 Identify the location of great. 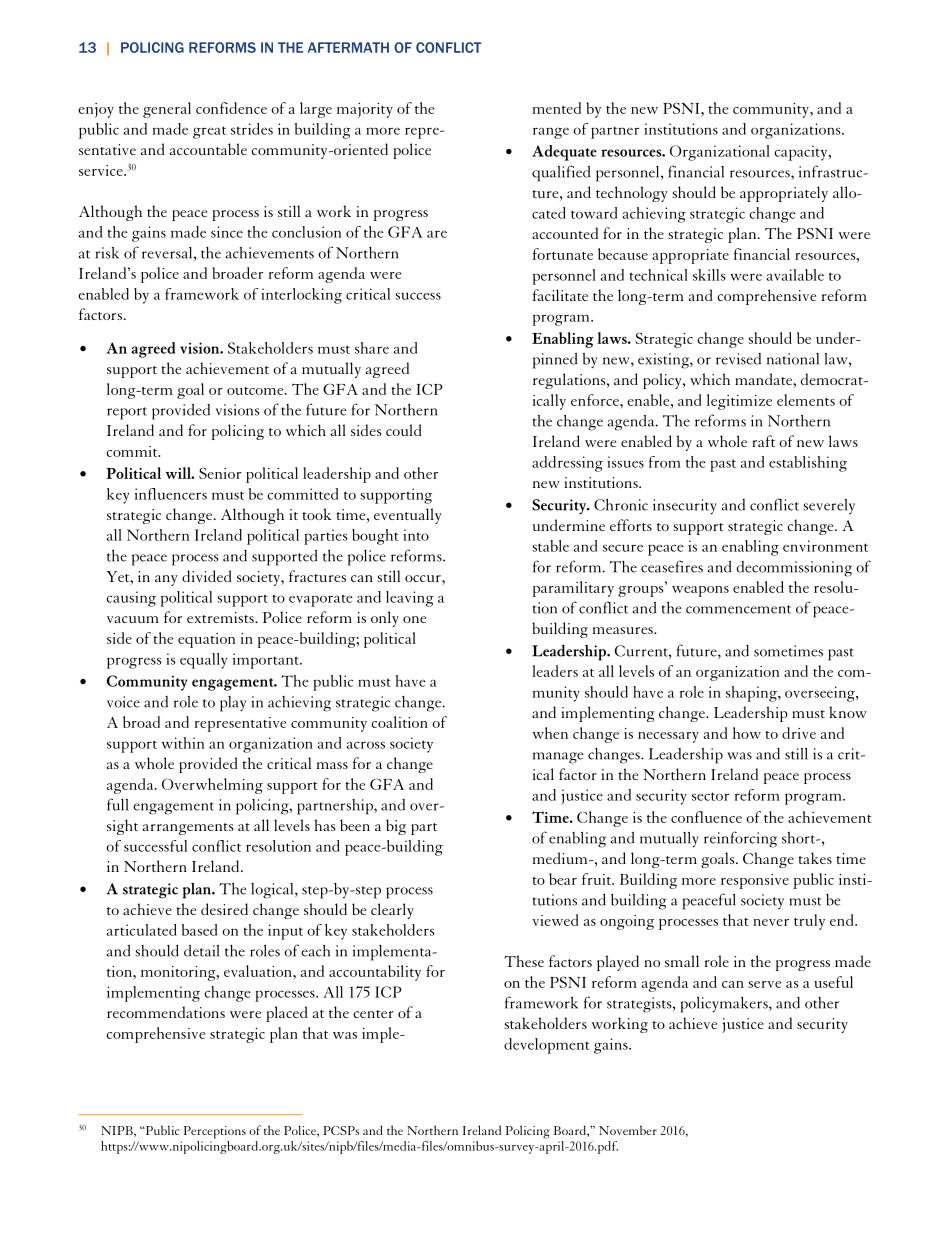
(209, 132).
